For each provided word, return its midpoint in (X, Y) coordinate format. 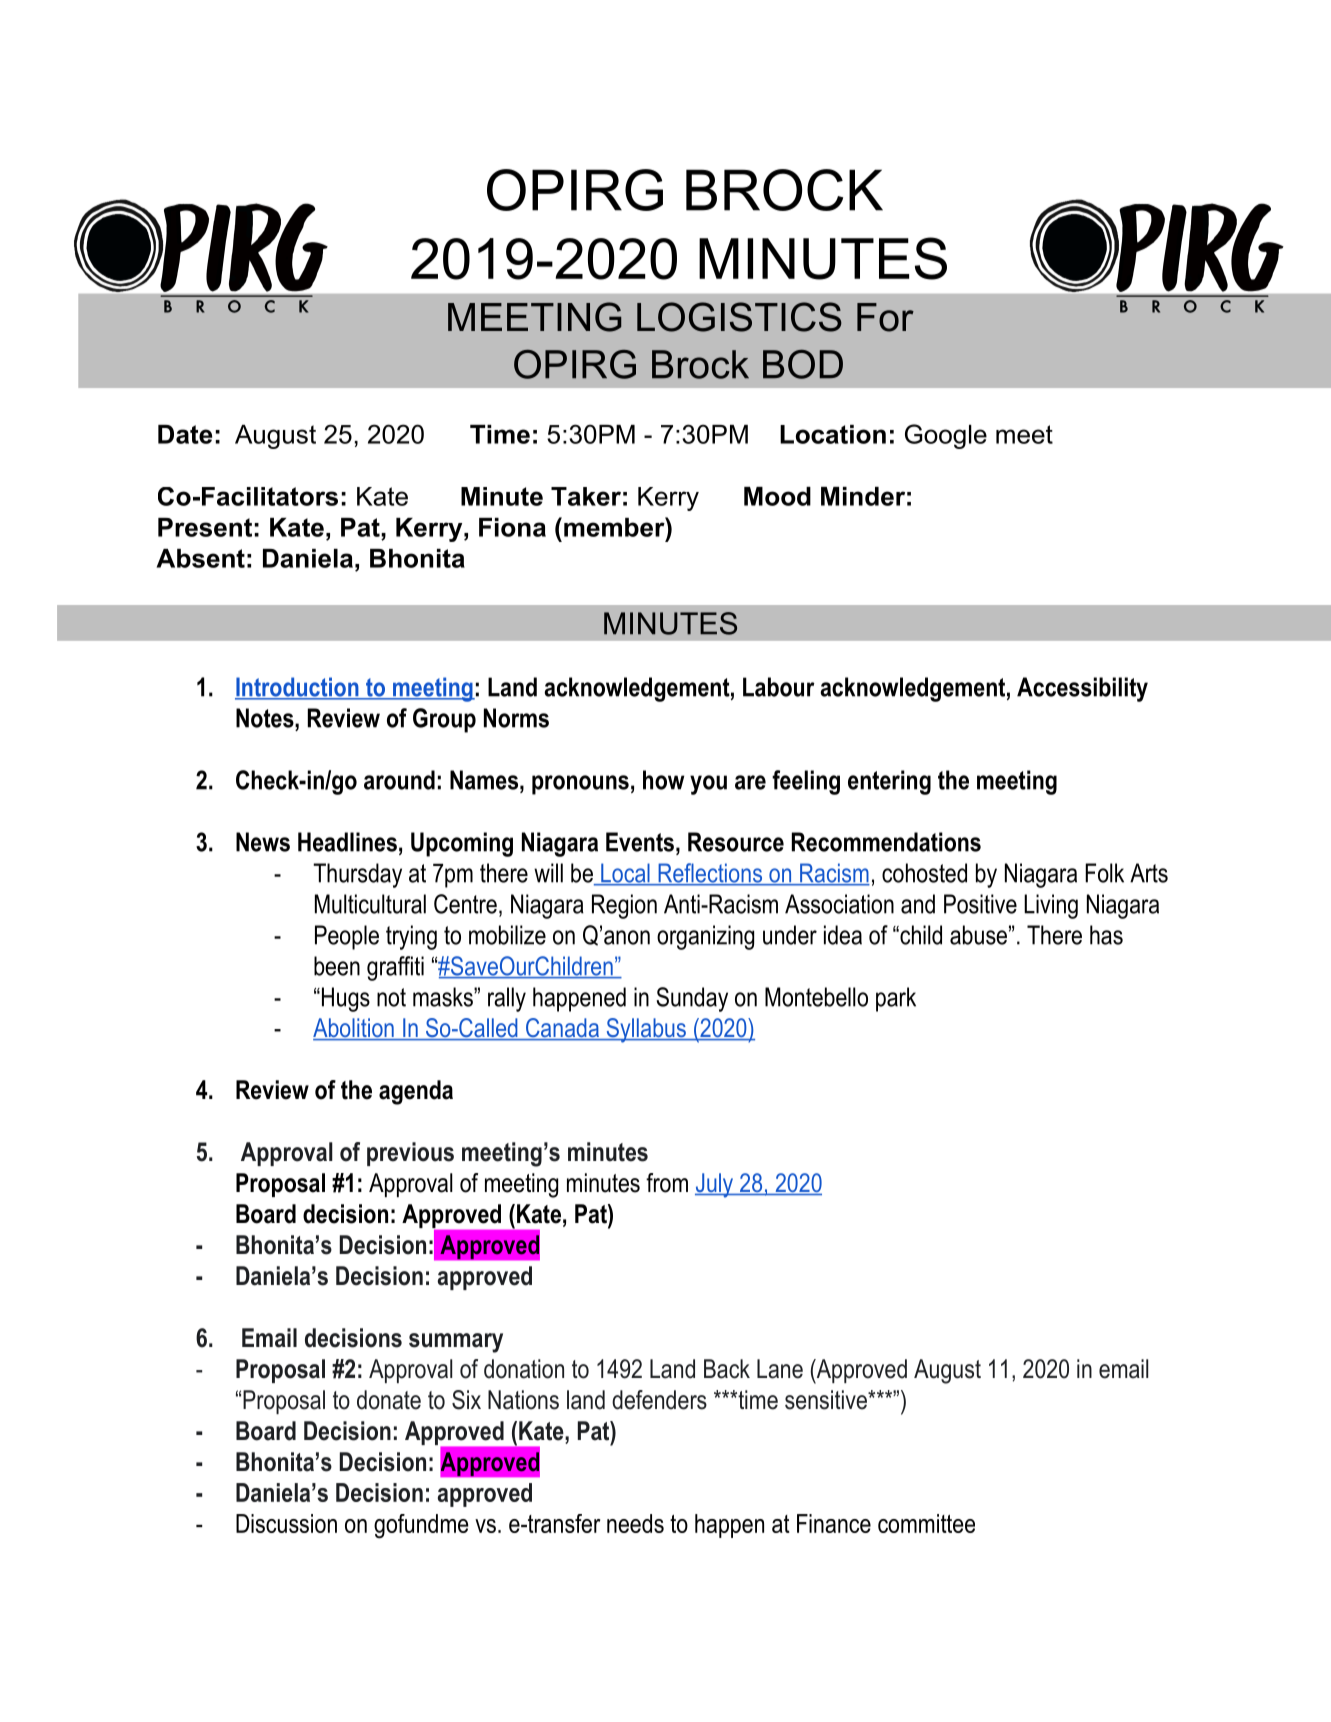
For (885, 317)
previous (410, 1154)
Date (185, 434)
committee (926, 1523)
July (715, 1185)
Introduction (298, 688)
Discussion (286, 1523)
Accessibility (1082, 689)
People (347, 937)
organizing (705, 937)
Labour (779, 687)
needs (635, 1523)
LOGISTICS (739, 317)
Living (1051, 906)
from (667, 1183)
